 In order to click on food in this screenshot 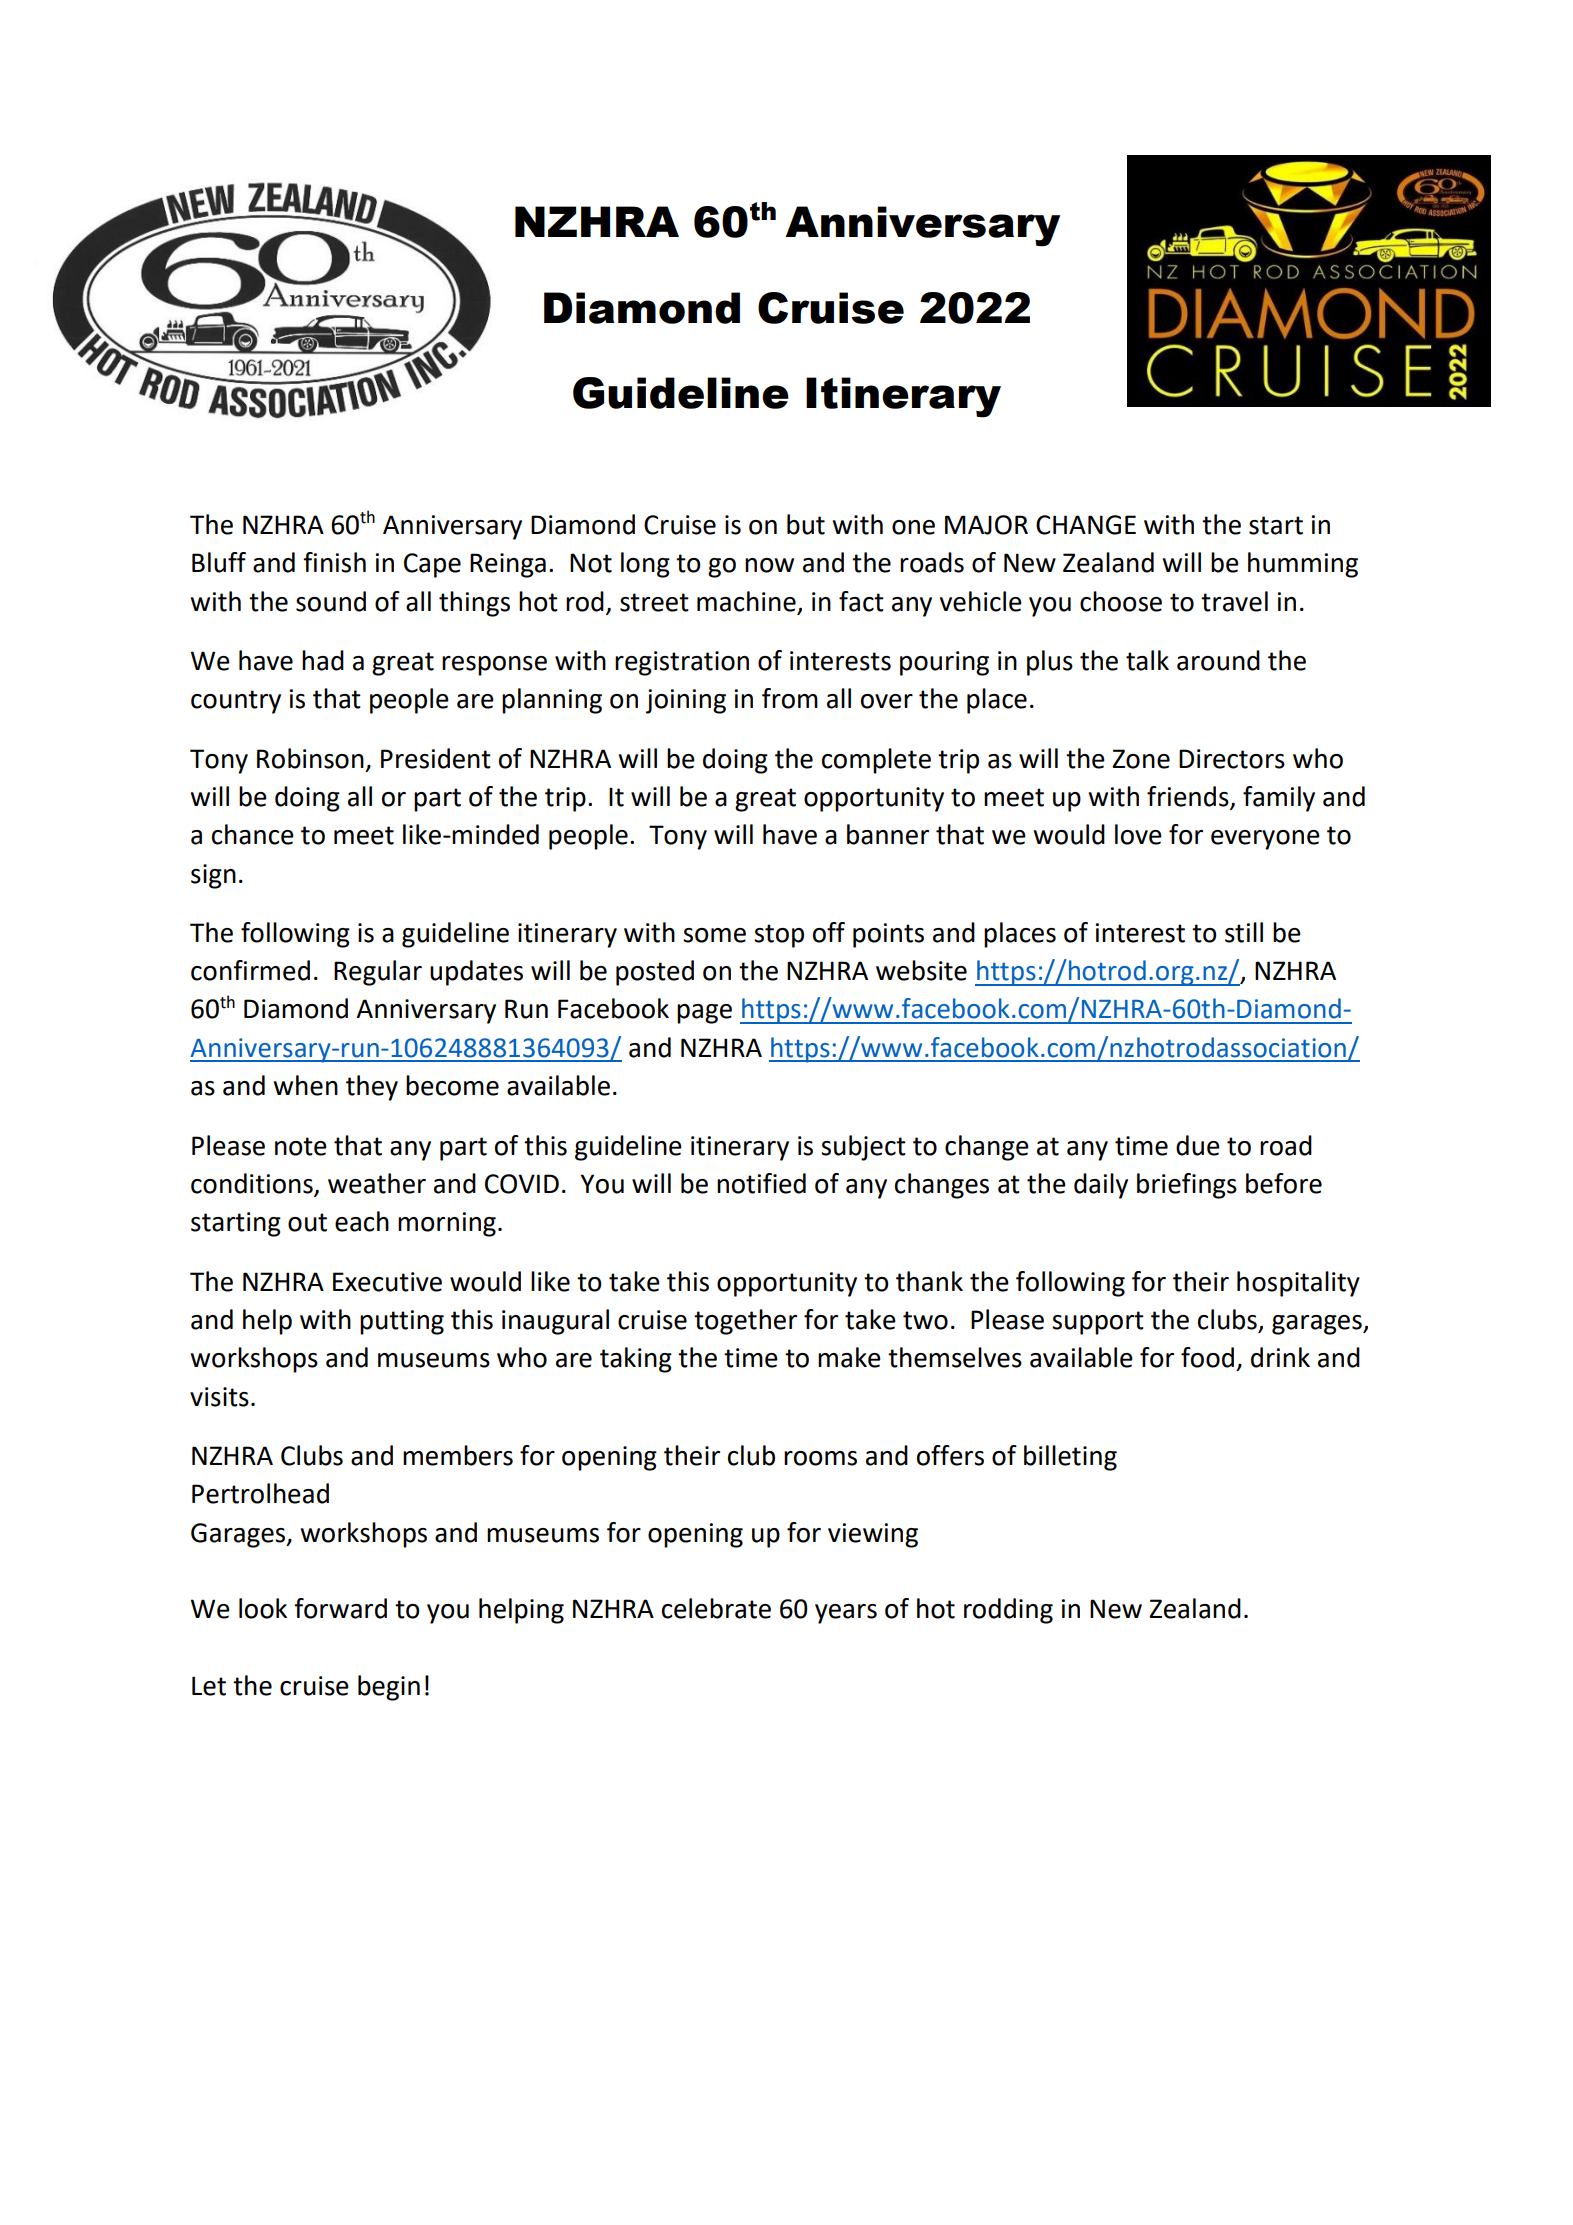, I will do `click(1207, 1357)`.
